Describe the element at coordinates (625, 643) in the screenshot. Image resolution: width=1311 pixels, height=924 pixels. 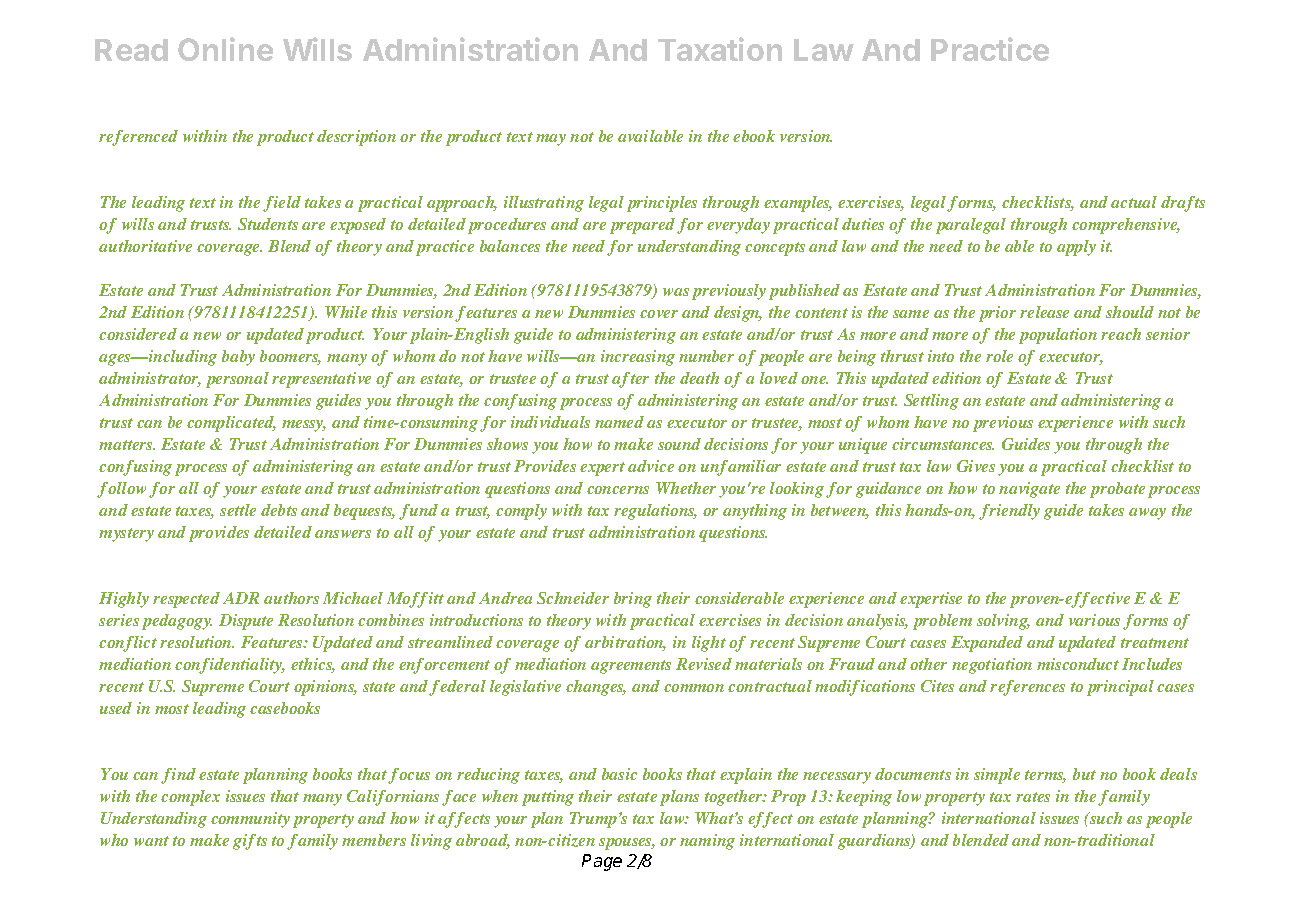
I see `arbitration` at that location.
